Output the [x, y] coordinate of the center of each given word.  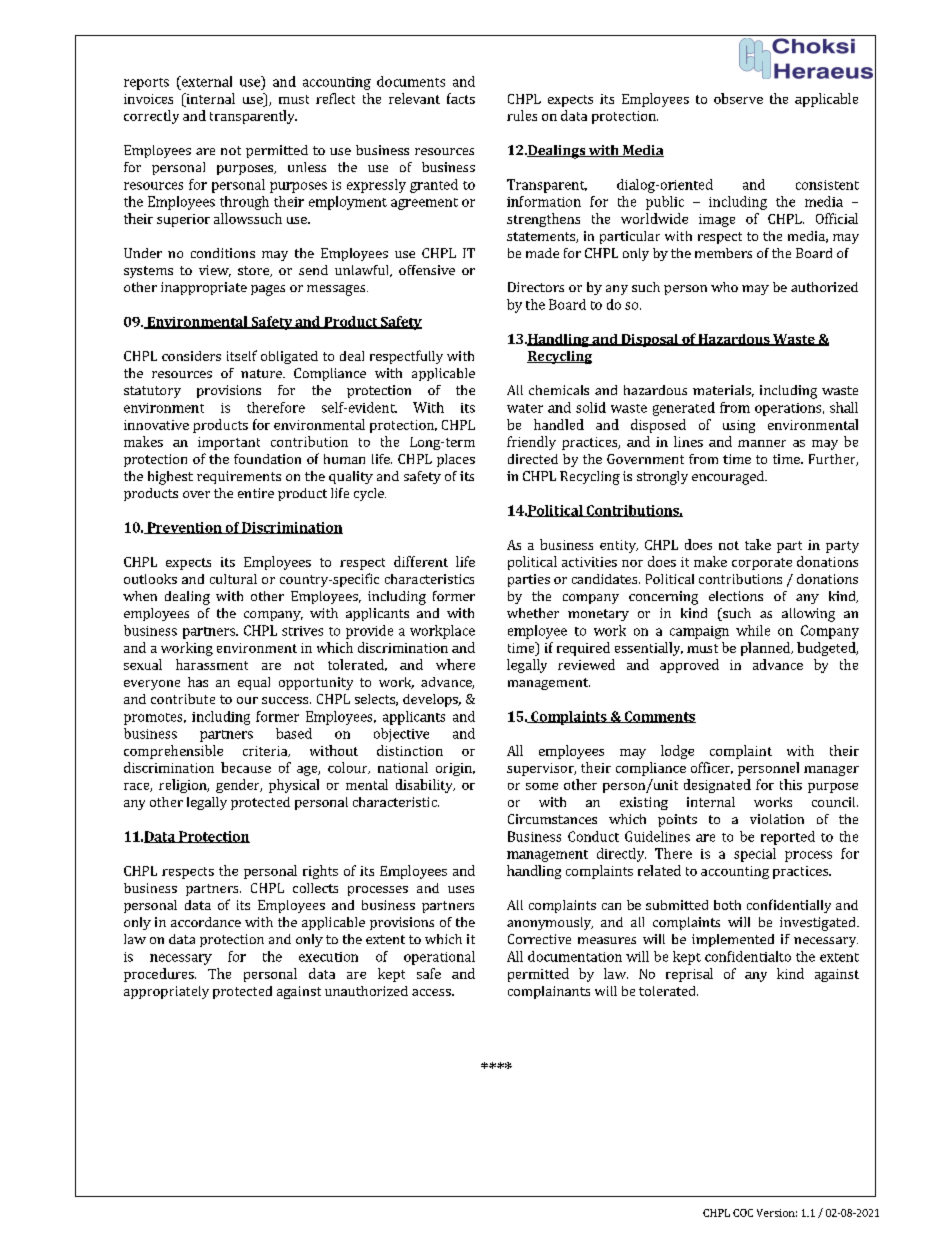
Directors [536, 287]
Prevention [184, 528]
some [542, 786]
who [724, 287]
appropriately [166, 992]
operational [439, 958]
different [421, 561]
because [246, 767]
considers [191, 356]
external [205, 81]
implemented [733, 940]
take [758, 544]
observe [738, 98]
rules [522, 115]
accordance [206, 922]
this [791, 784]
